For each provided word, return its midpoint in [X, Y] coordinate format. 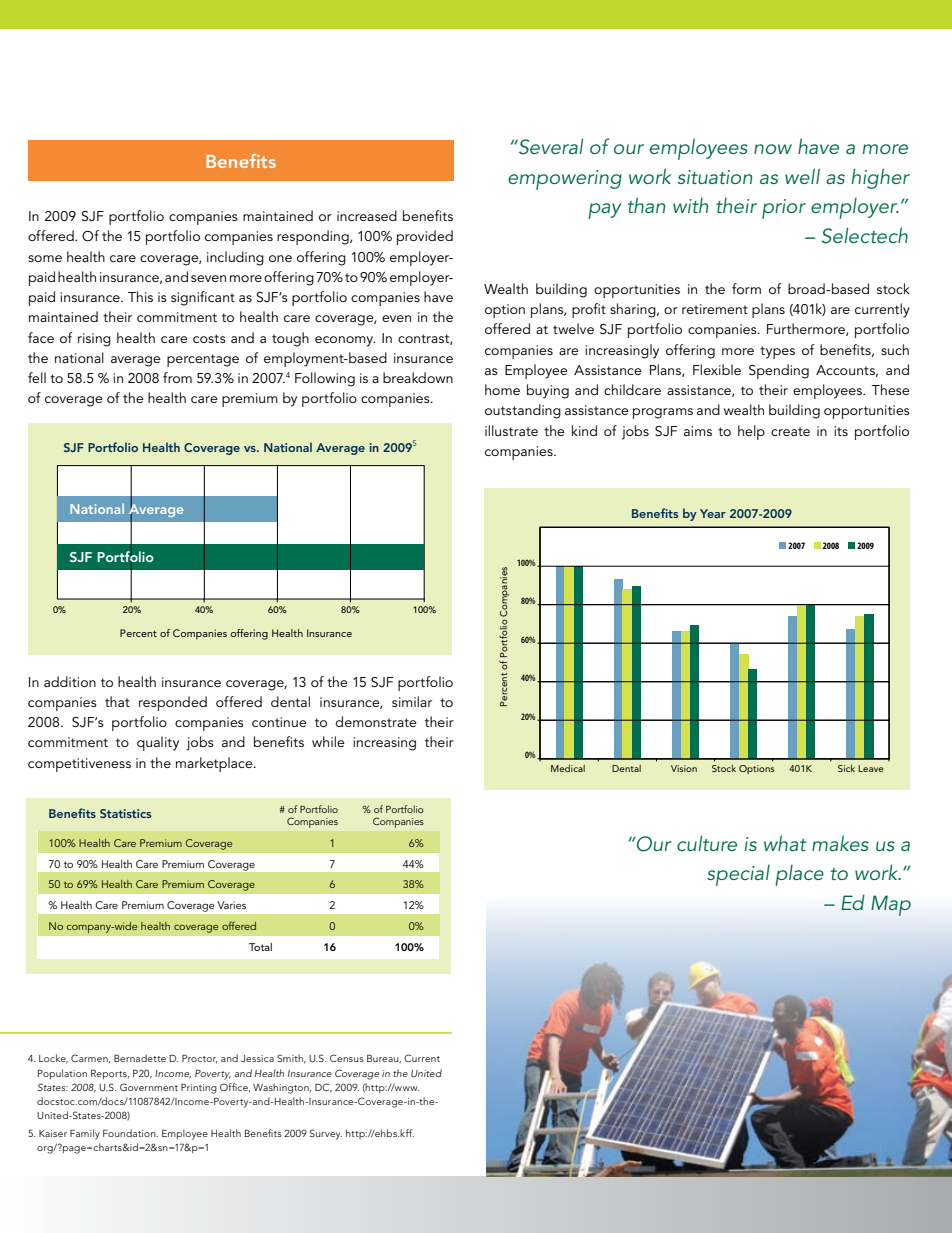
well [802, 176]
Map [891, 905]
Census [347, 1058]
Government [149, 1087]
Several [550, 146]
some [45, 258]
